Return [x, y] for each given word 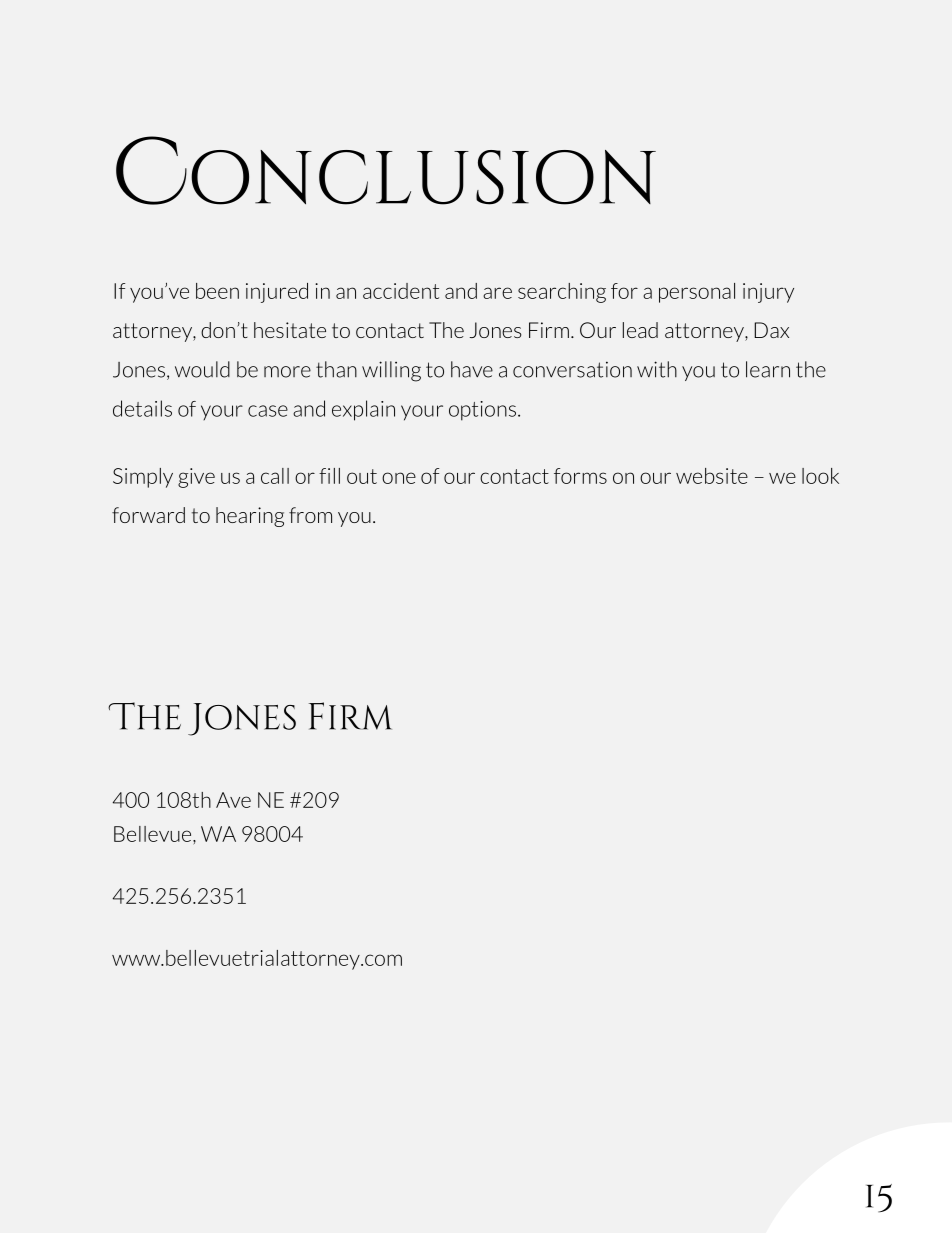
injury [768, 293]
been [217, 291]
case [268, 411]
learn [768, 369]
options [482, 411]
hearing [250, 517]
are [497, 293]
